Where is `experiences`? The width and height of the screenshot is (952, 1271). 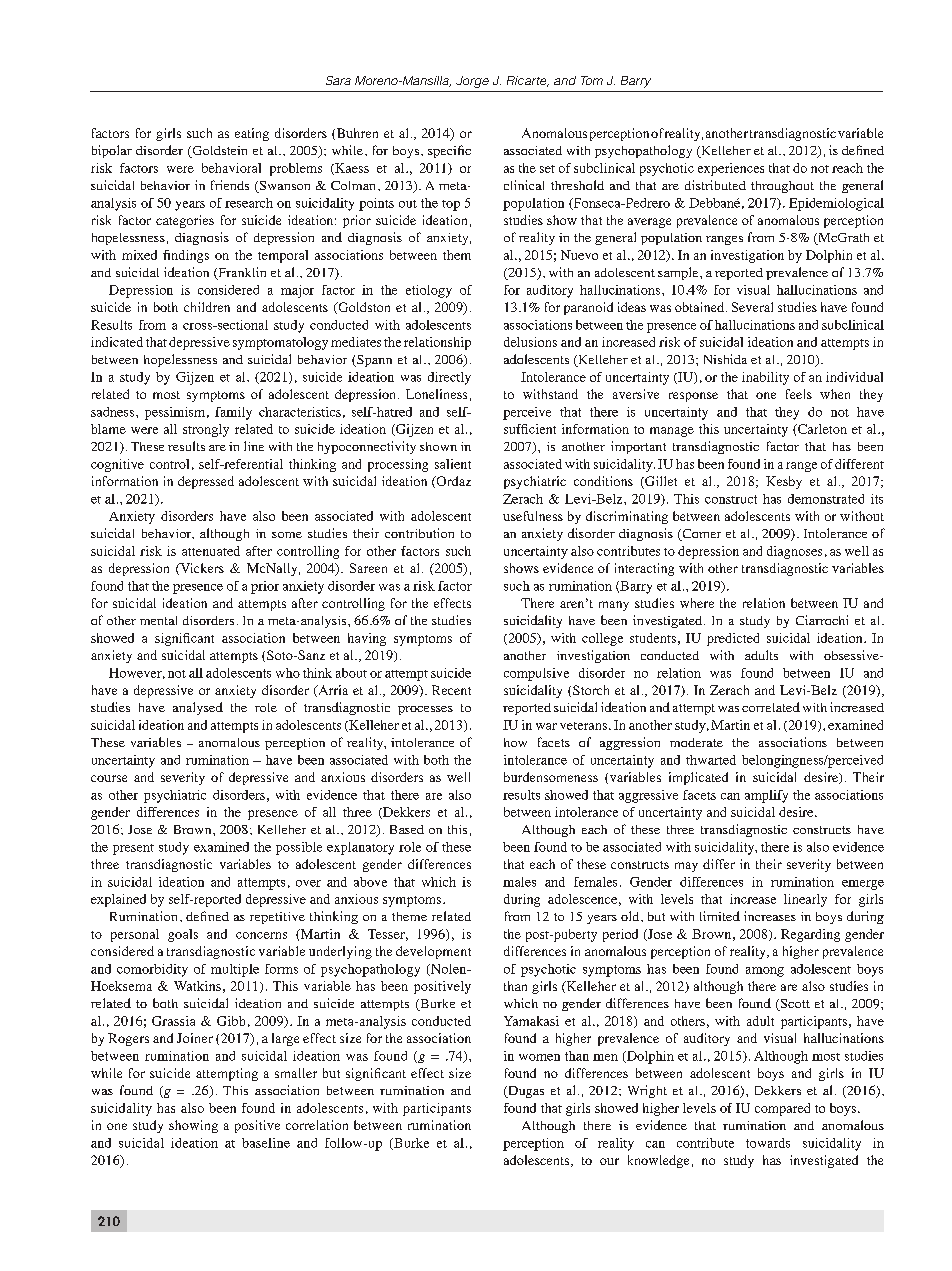
experiences is located at coordinates (731, 169).
